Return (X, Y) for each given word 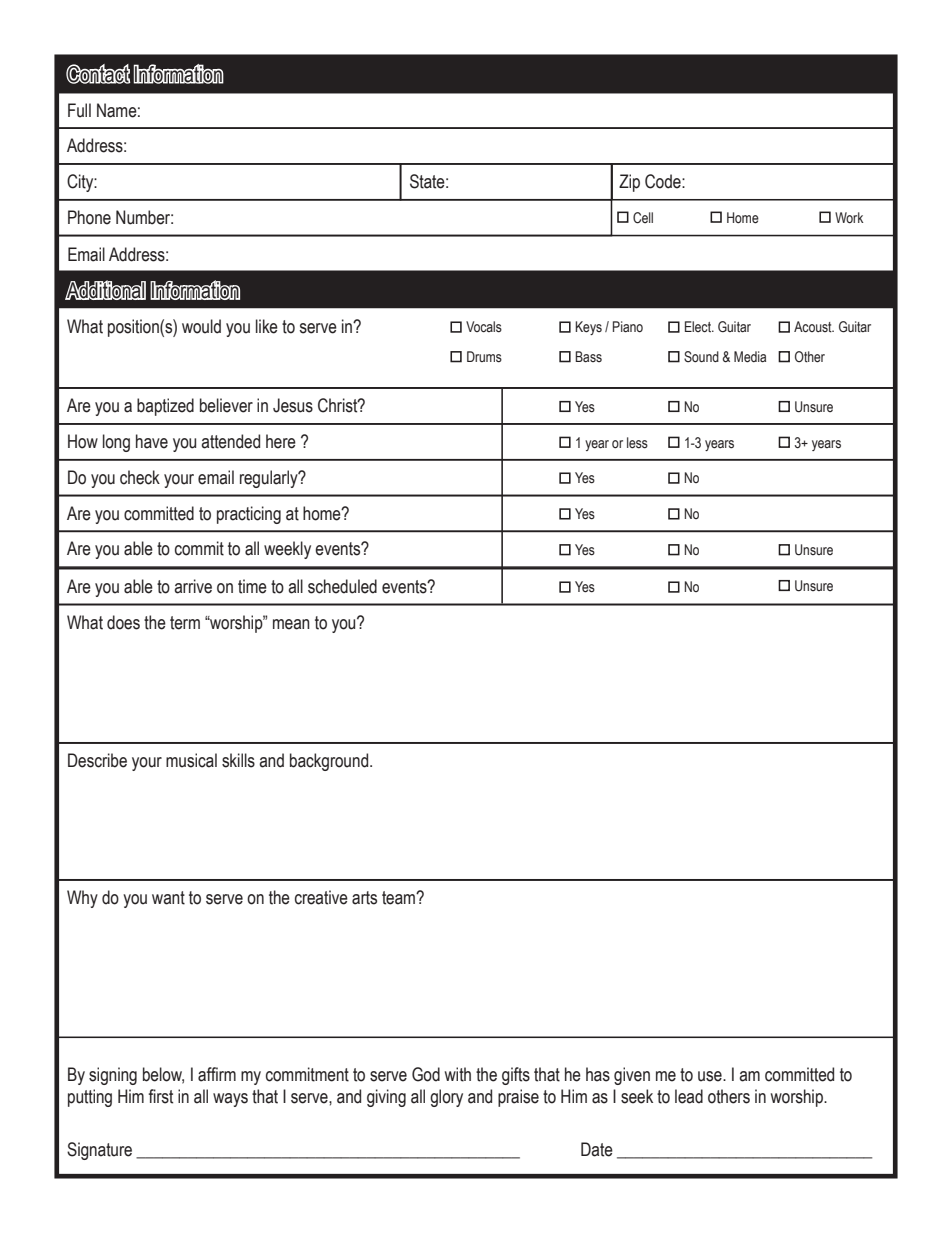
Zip (629, 183)
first (160, 1096)
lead (689, 1096)
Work (849, 218)
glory (446, 1098)
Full (79, 110)
